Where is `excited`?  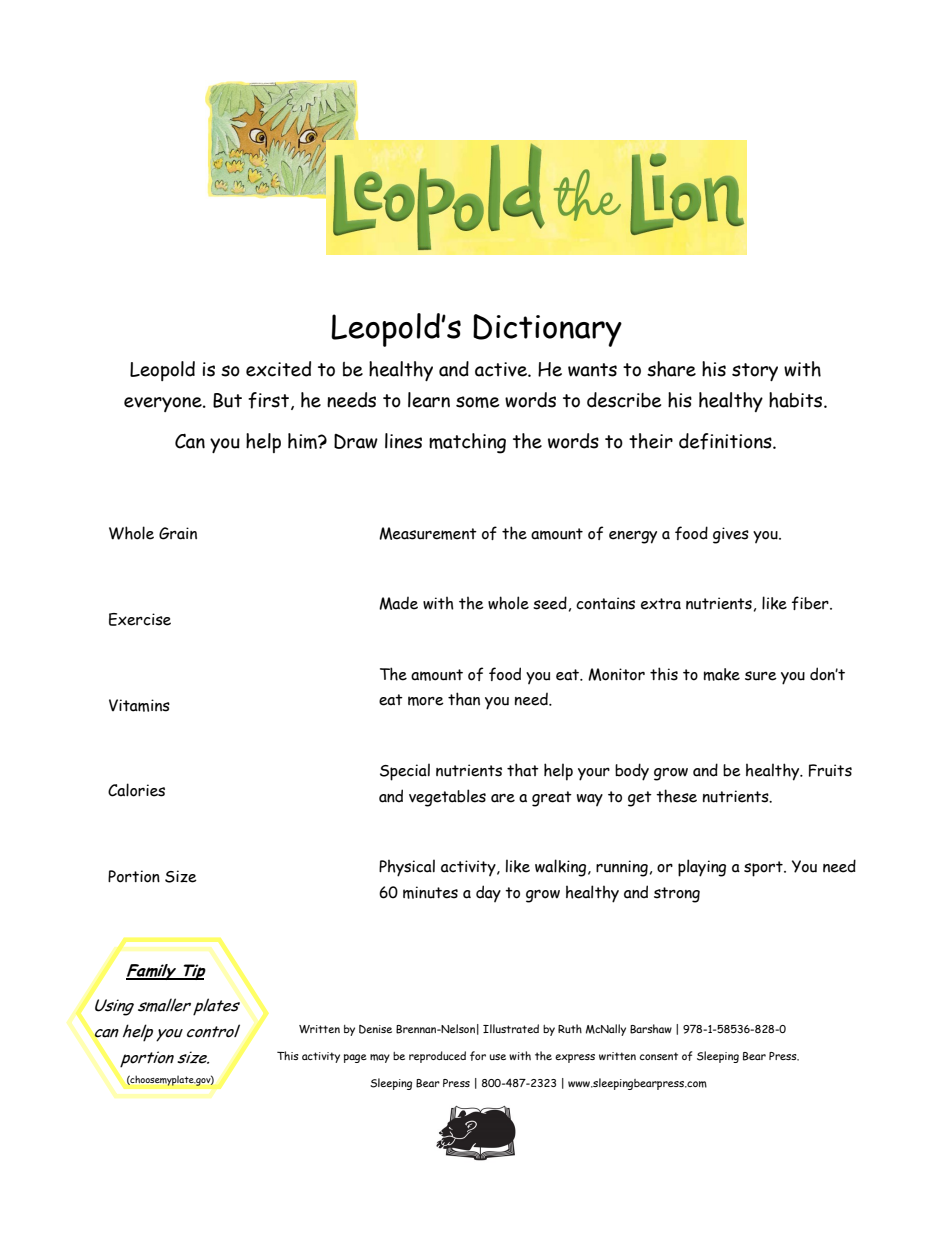 excited is located at coordinates (278, 369).
